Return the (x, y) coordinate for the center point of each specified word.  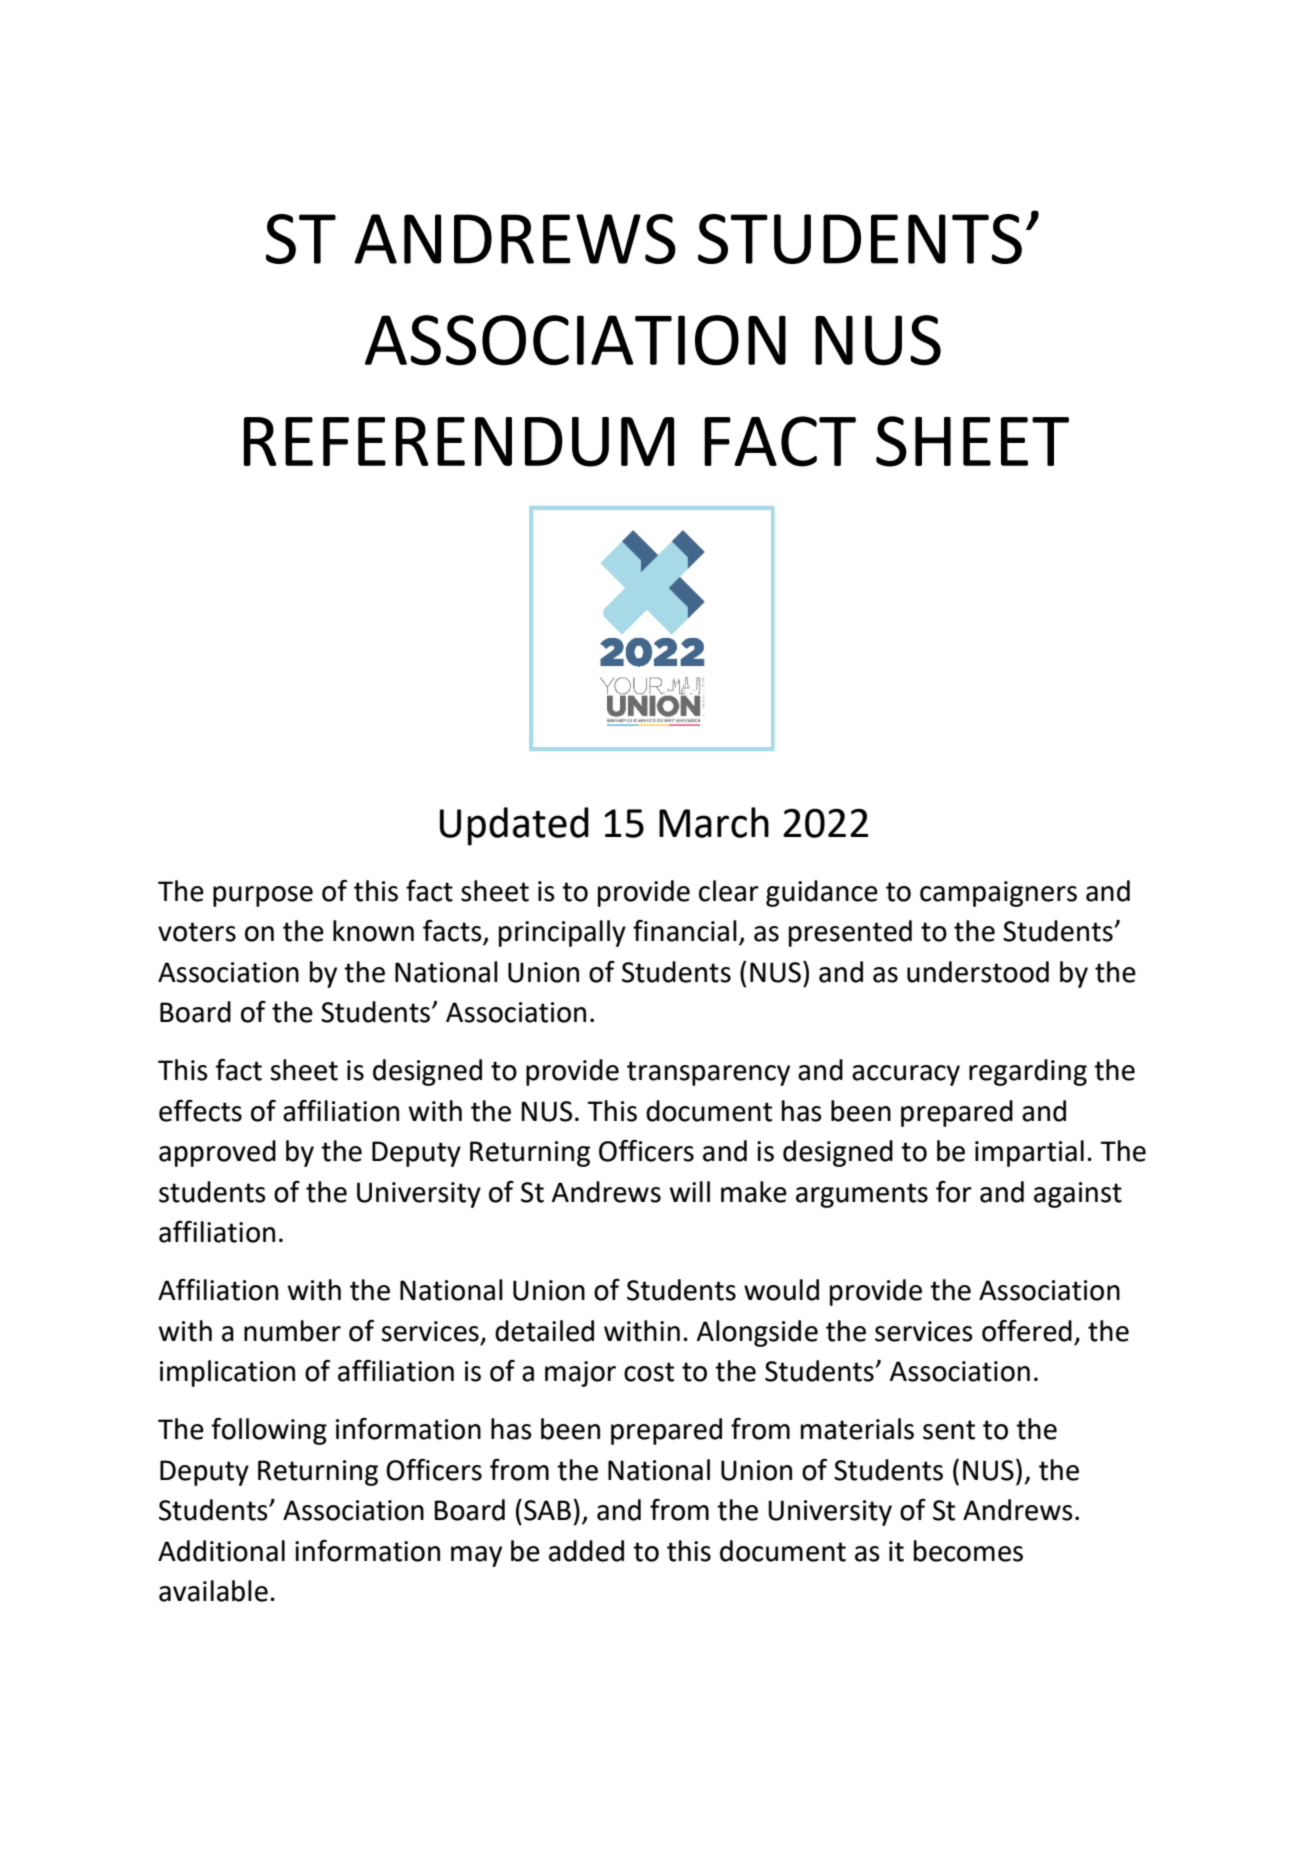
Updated (514, 826)
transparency (708, 1073)
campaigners (998, 894)
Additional (221, 1551)
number (292, 1331)
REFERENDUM (459, 442)
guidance (822, 893)
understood (978, 972)
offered (1027, 1331)
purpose (263, 896)
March (714, 822)
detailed (544, 1331)
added (586, 1551)
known (373, 931)
